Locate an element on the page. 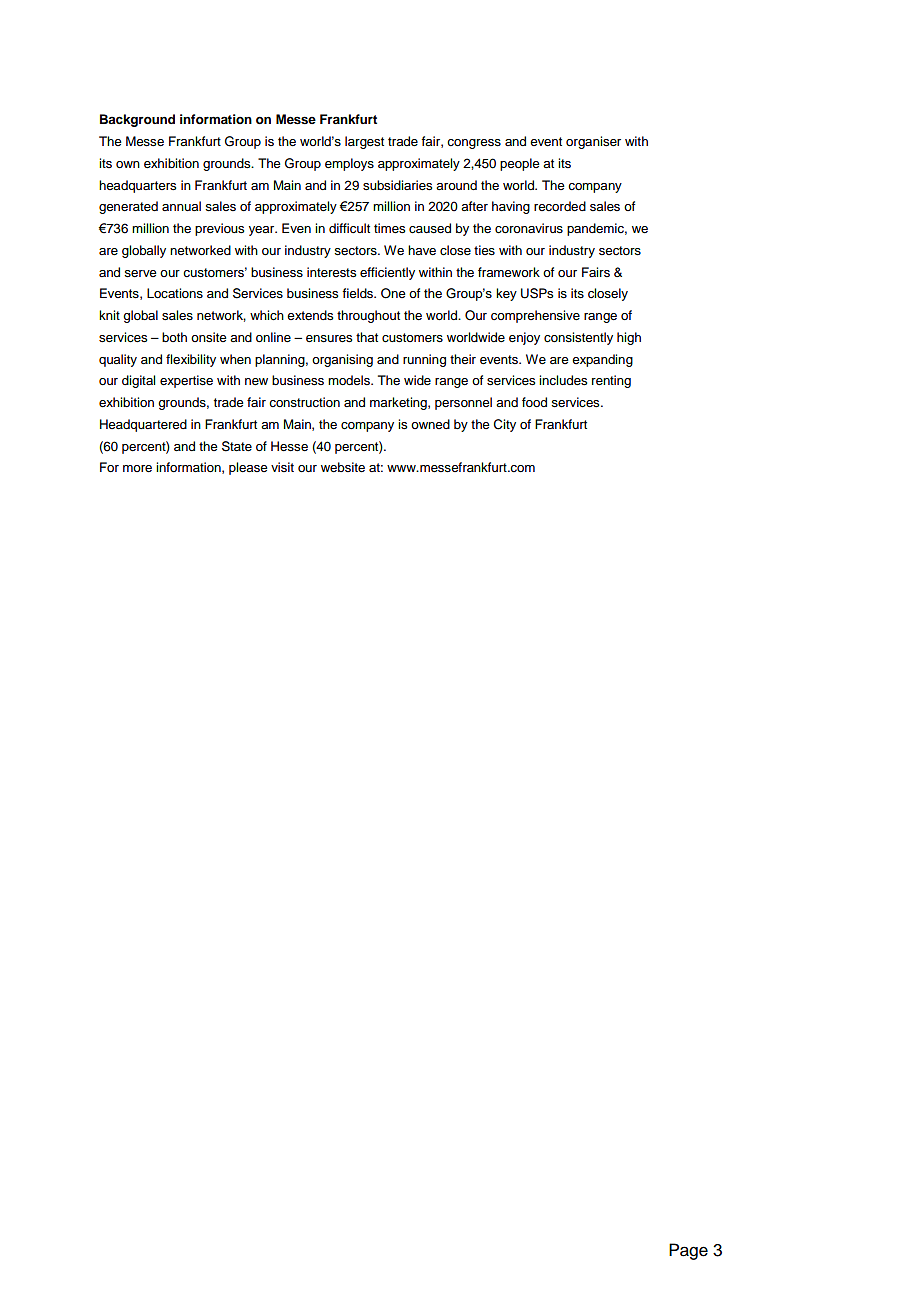 The height and width of the image is (1308, 924). renting is located at coordinates (611, 381).
